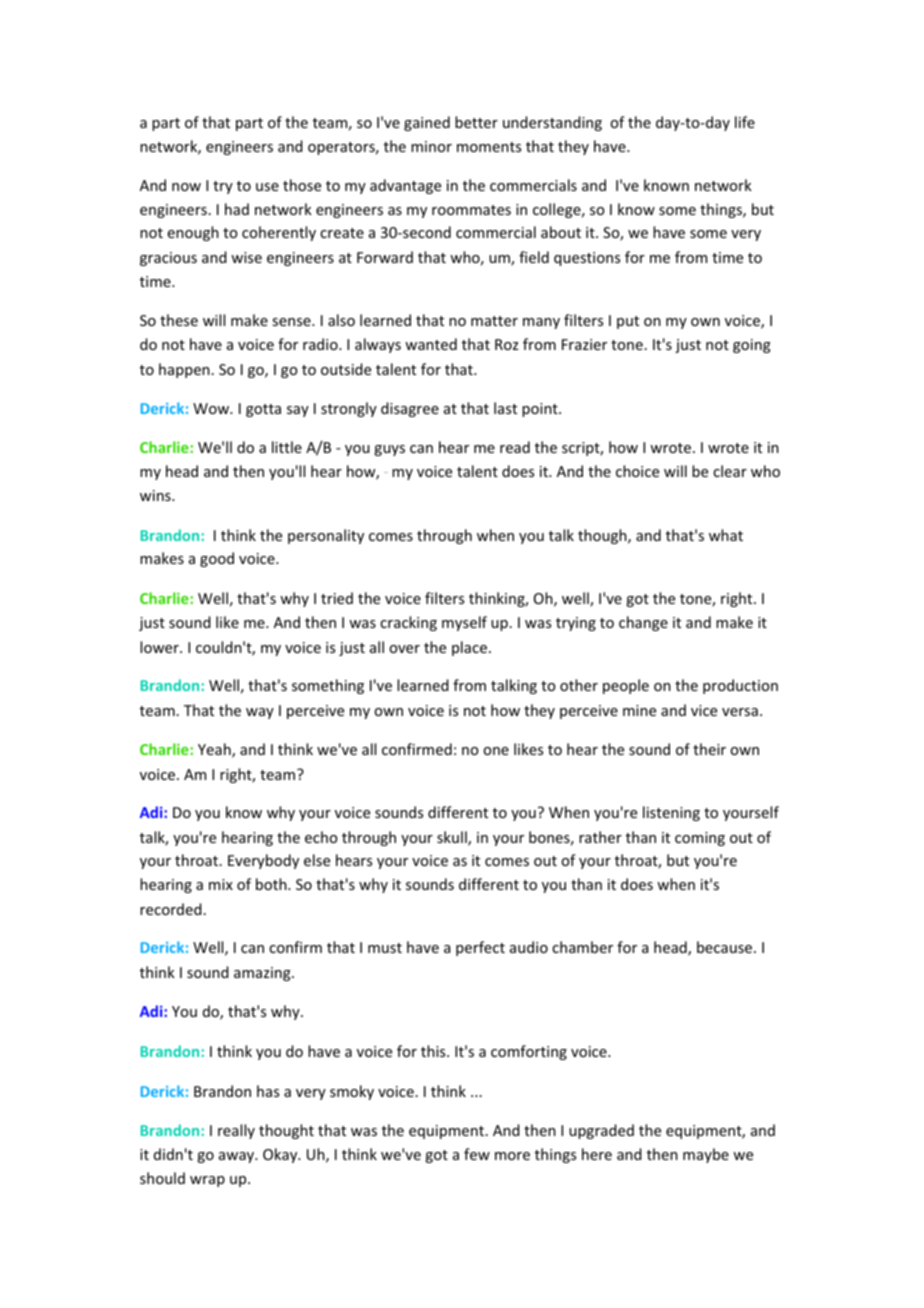 This page has width=924, height=1308. I want to click on perfect, so click(480, 948).
